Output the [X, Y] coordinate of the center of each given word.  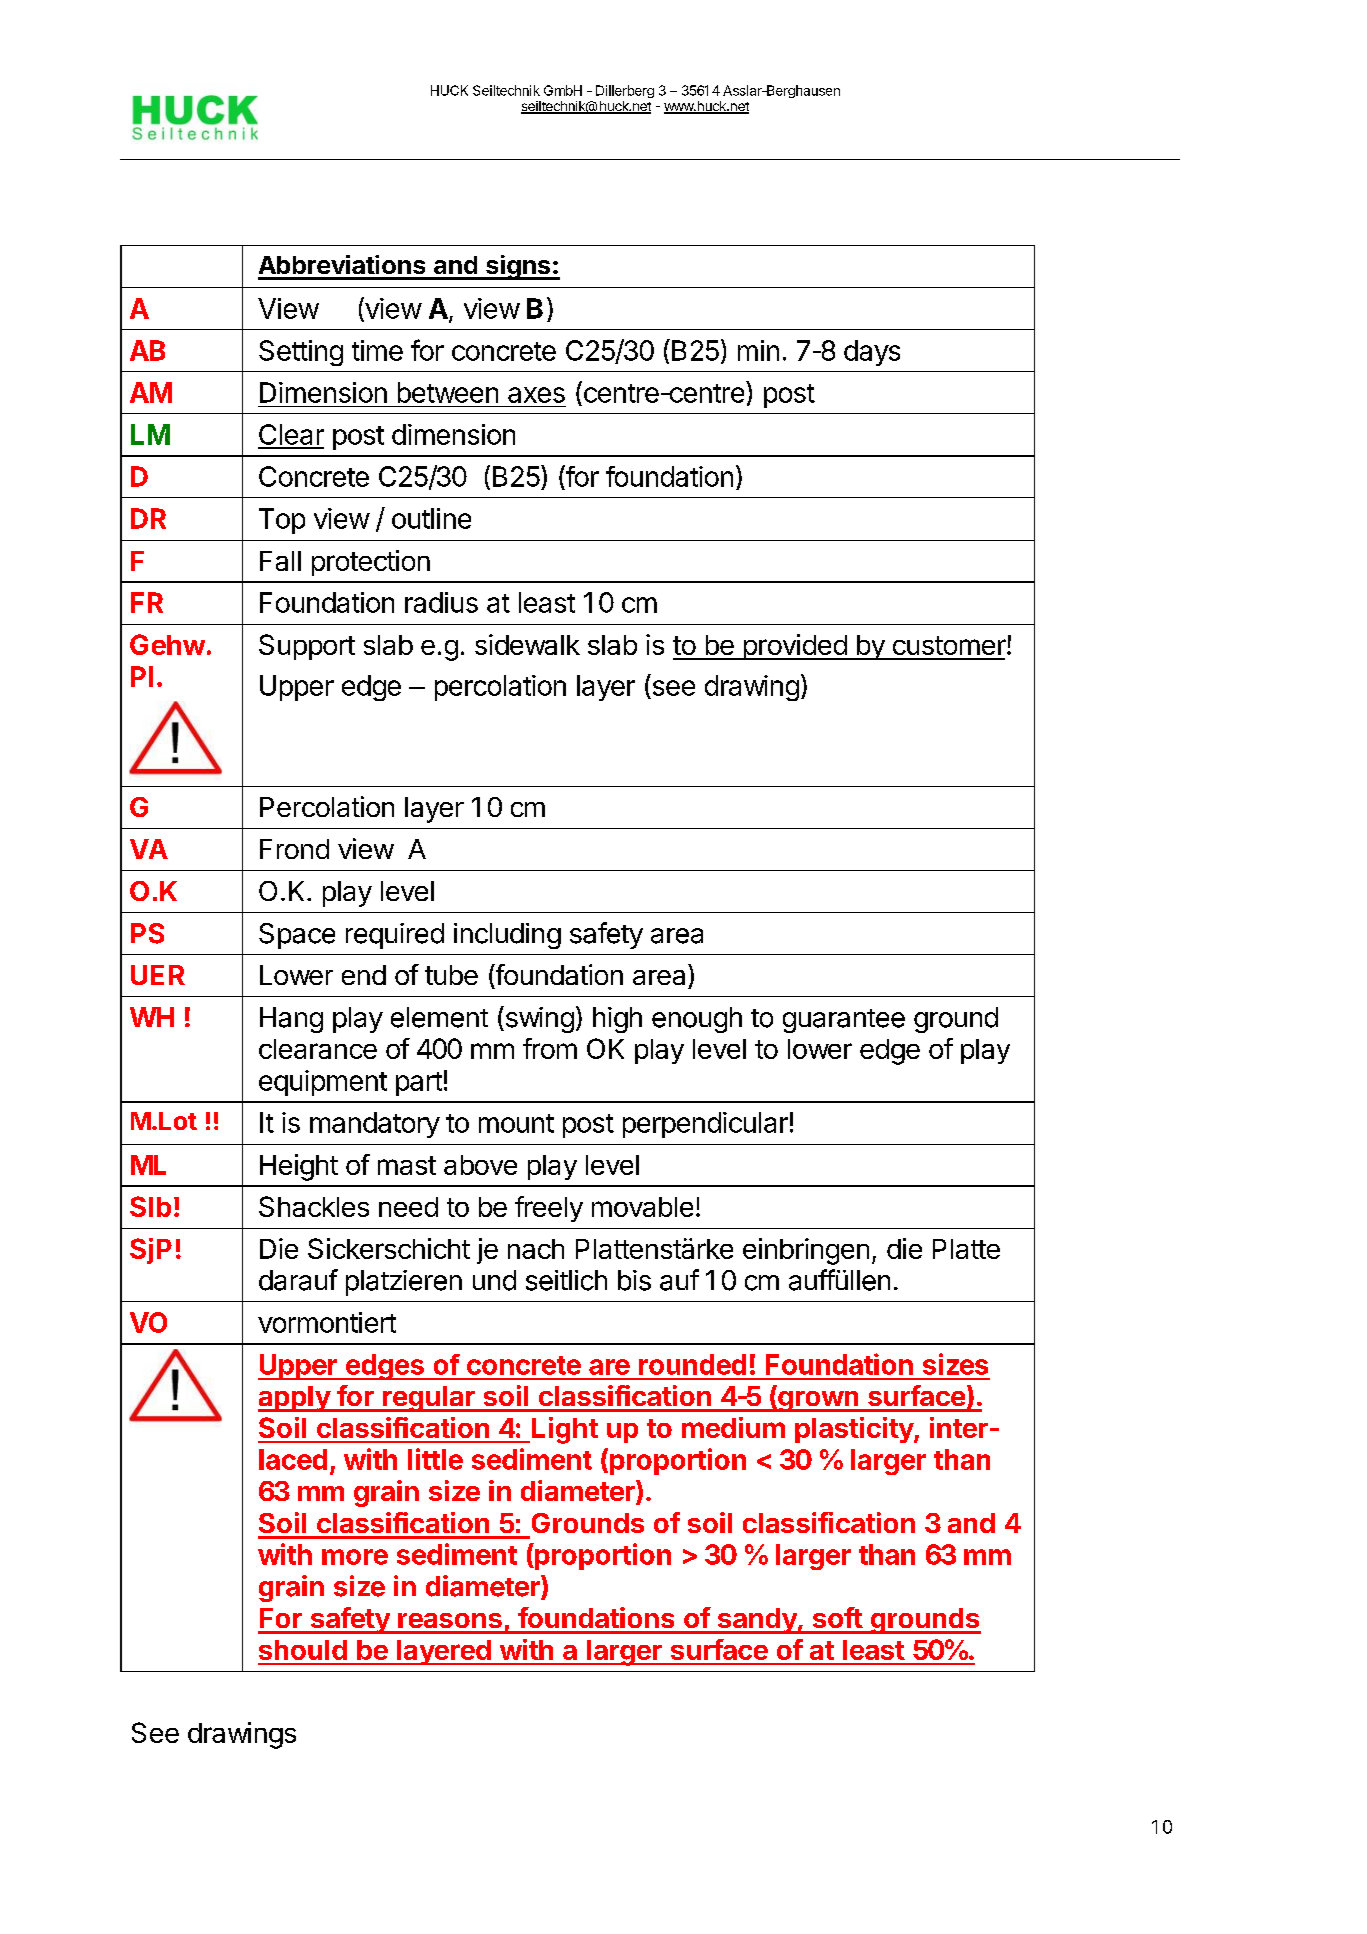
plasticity [855, 1430]
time [377, 350]
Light [565, 1430]
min [758, 350]
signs [518, 267]
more [355, 1557]
